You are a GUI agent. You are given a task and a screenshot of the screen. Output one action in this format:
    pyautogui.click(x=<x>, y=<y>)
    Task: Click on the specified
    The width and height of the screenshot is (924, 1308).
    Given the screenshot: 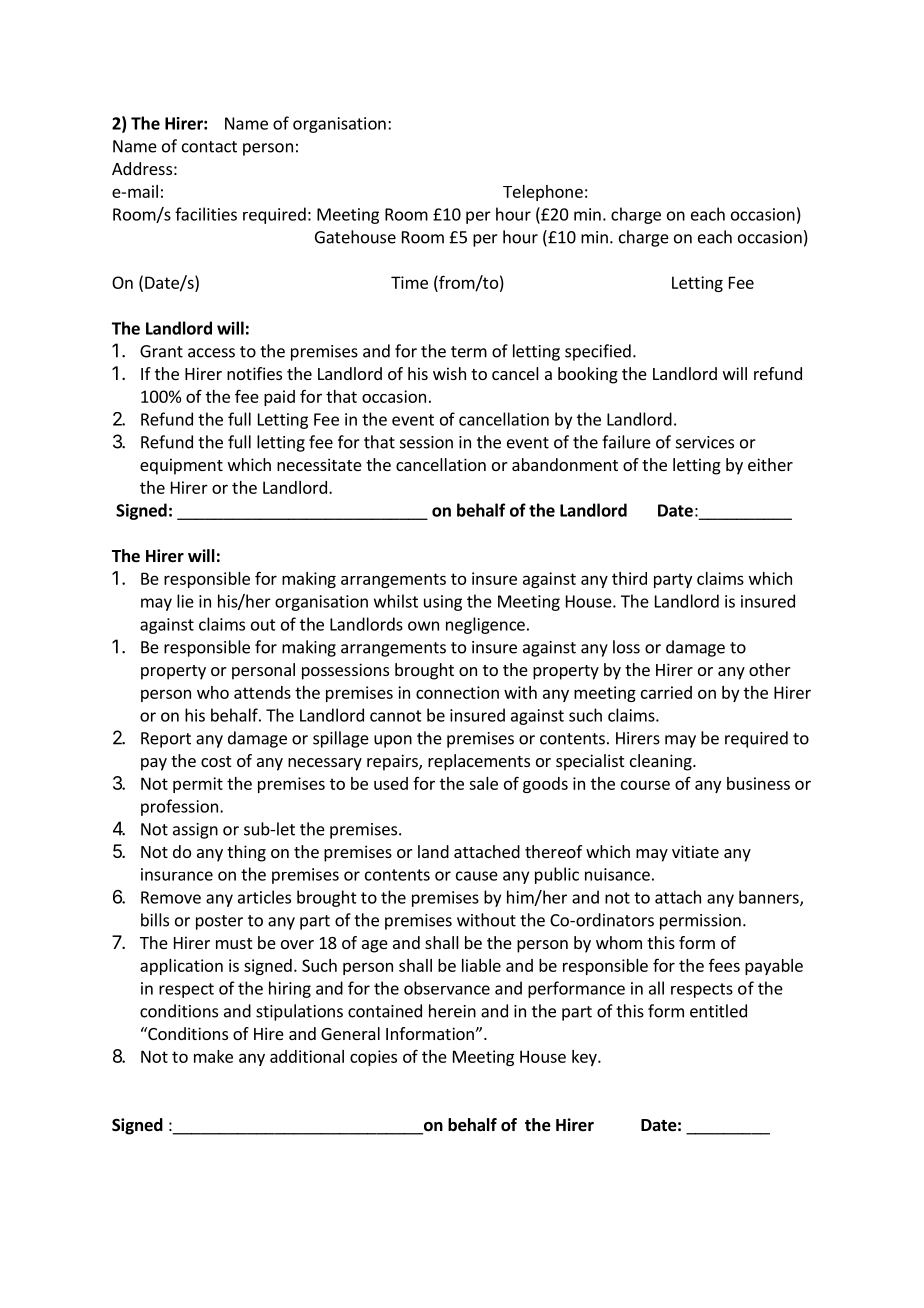 What is the action you would take?
    pyautogui.click(x=598, y=352)
